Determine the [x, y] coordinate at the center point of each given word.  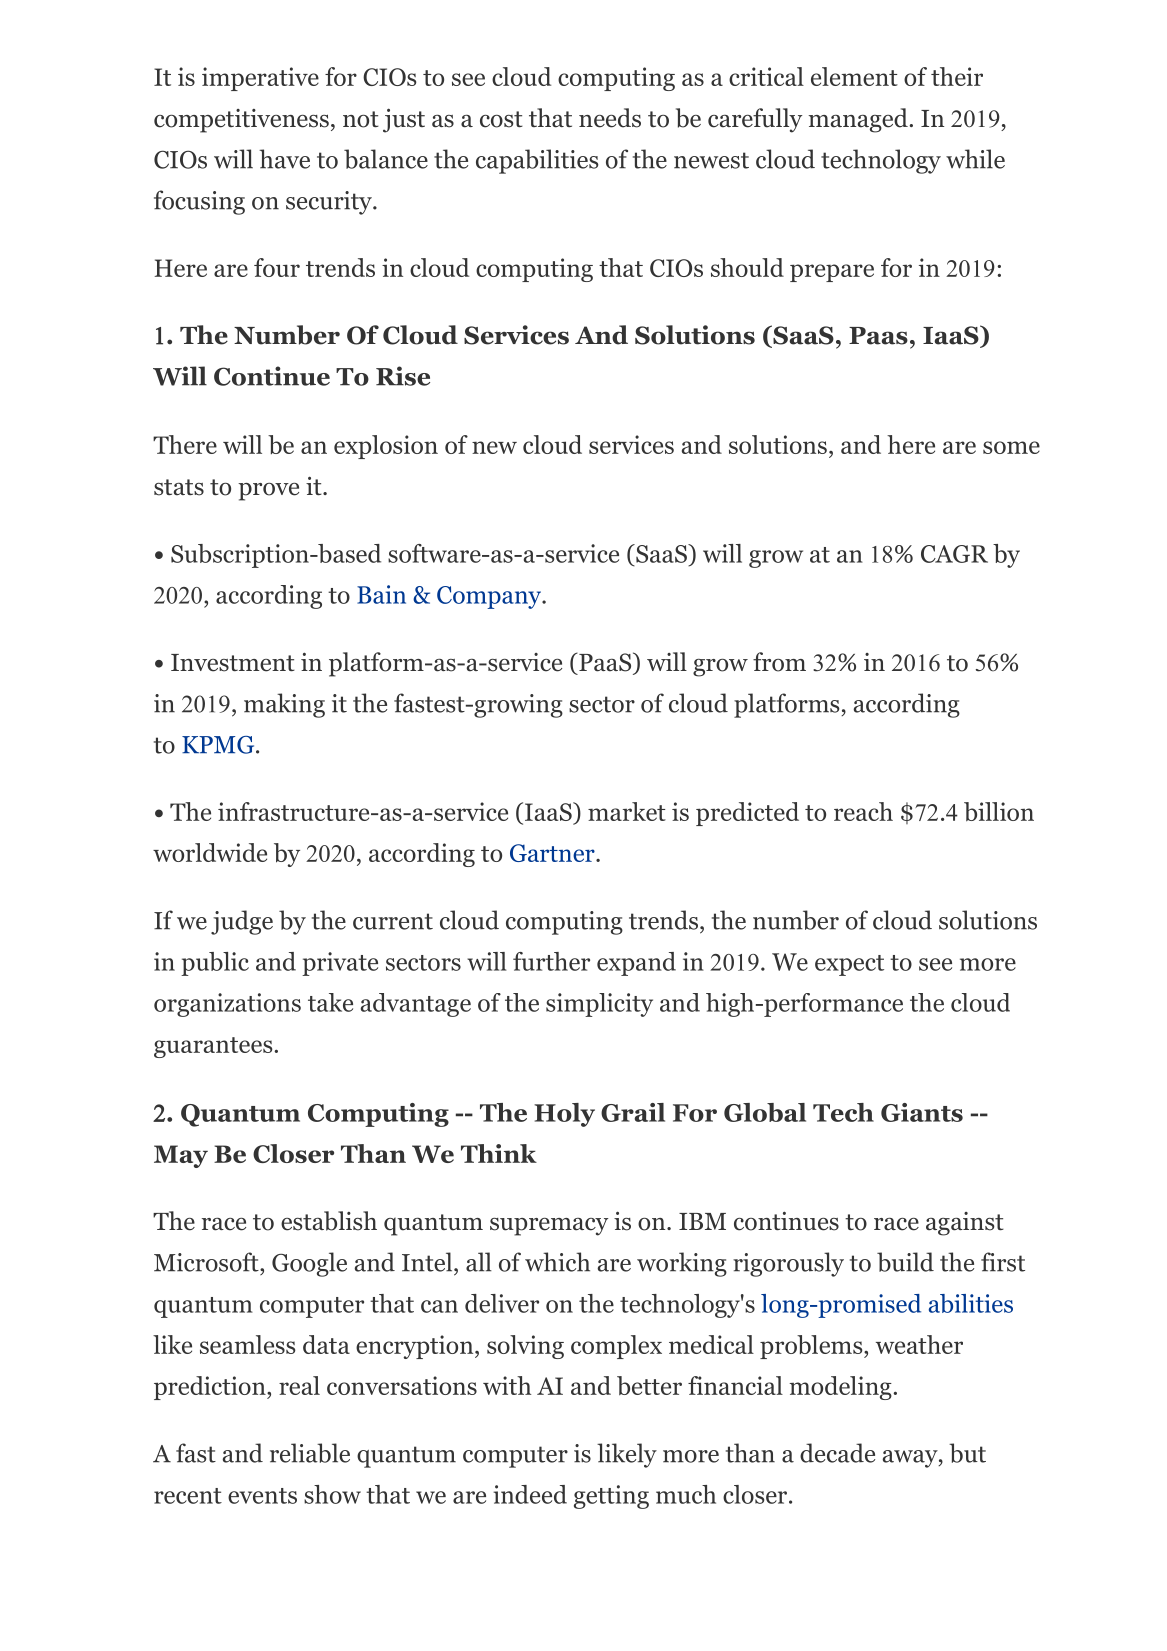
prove [268, 492]
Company [490, 597]
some [1011, 447]
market [627, 811]
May [181, 1156]
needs [610, 118]
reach [863, 811]
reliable [310, 1453]
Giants [922, 1112]
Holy [564, 1115]
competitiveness [241, 121]
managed [859, 120]
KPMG [219, 745]
